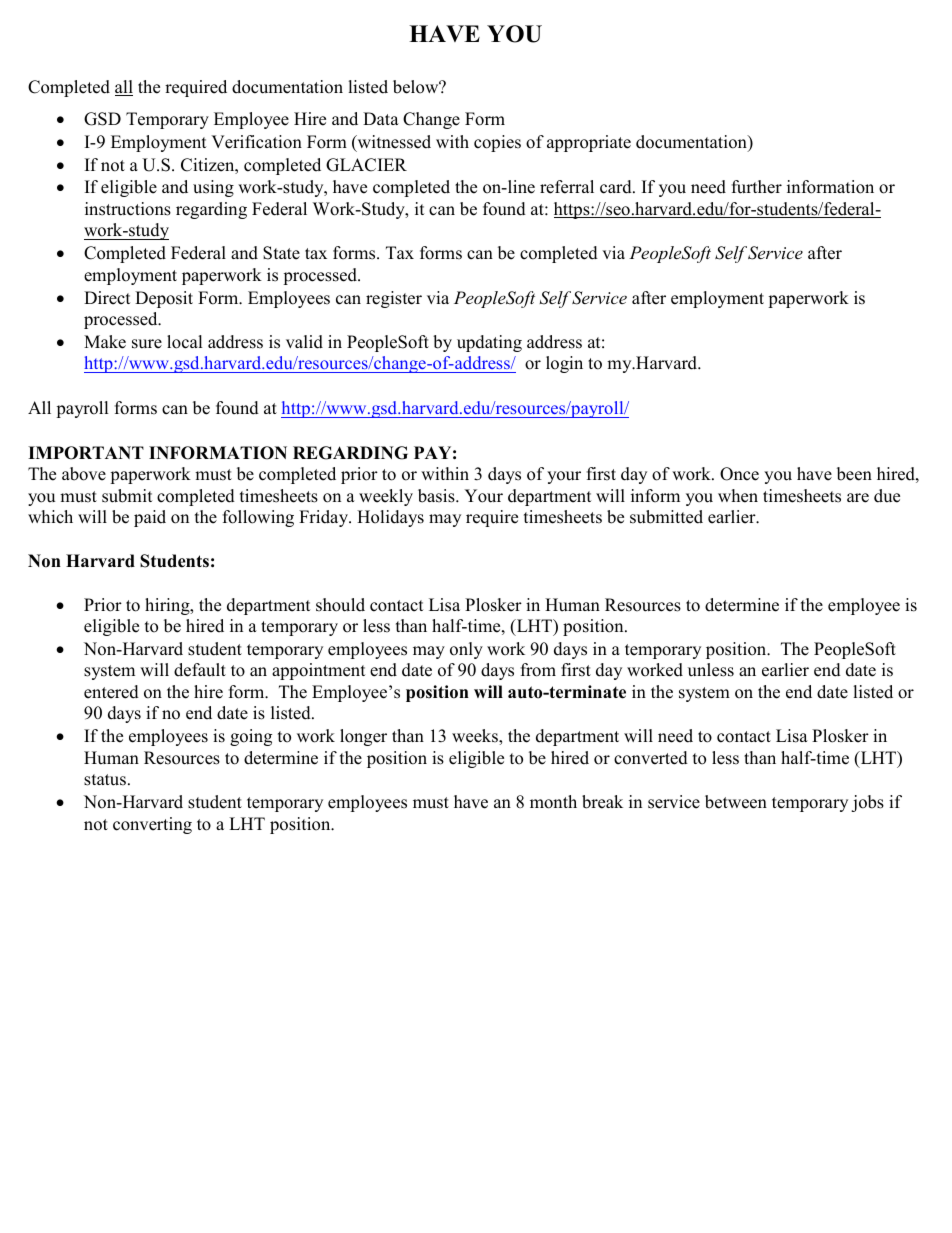 This page has height=1233, width=952. What do you see at coordinates (437, 496) in the page?
I see `basis` at bounding box center [437, 496].
